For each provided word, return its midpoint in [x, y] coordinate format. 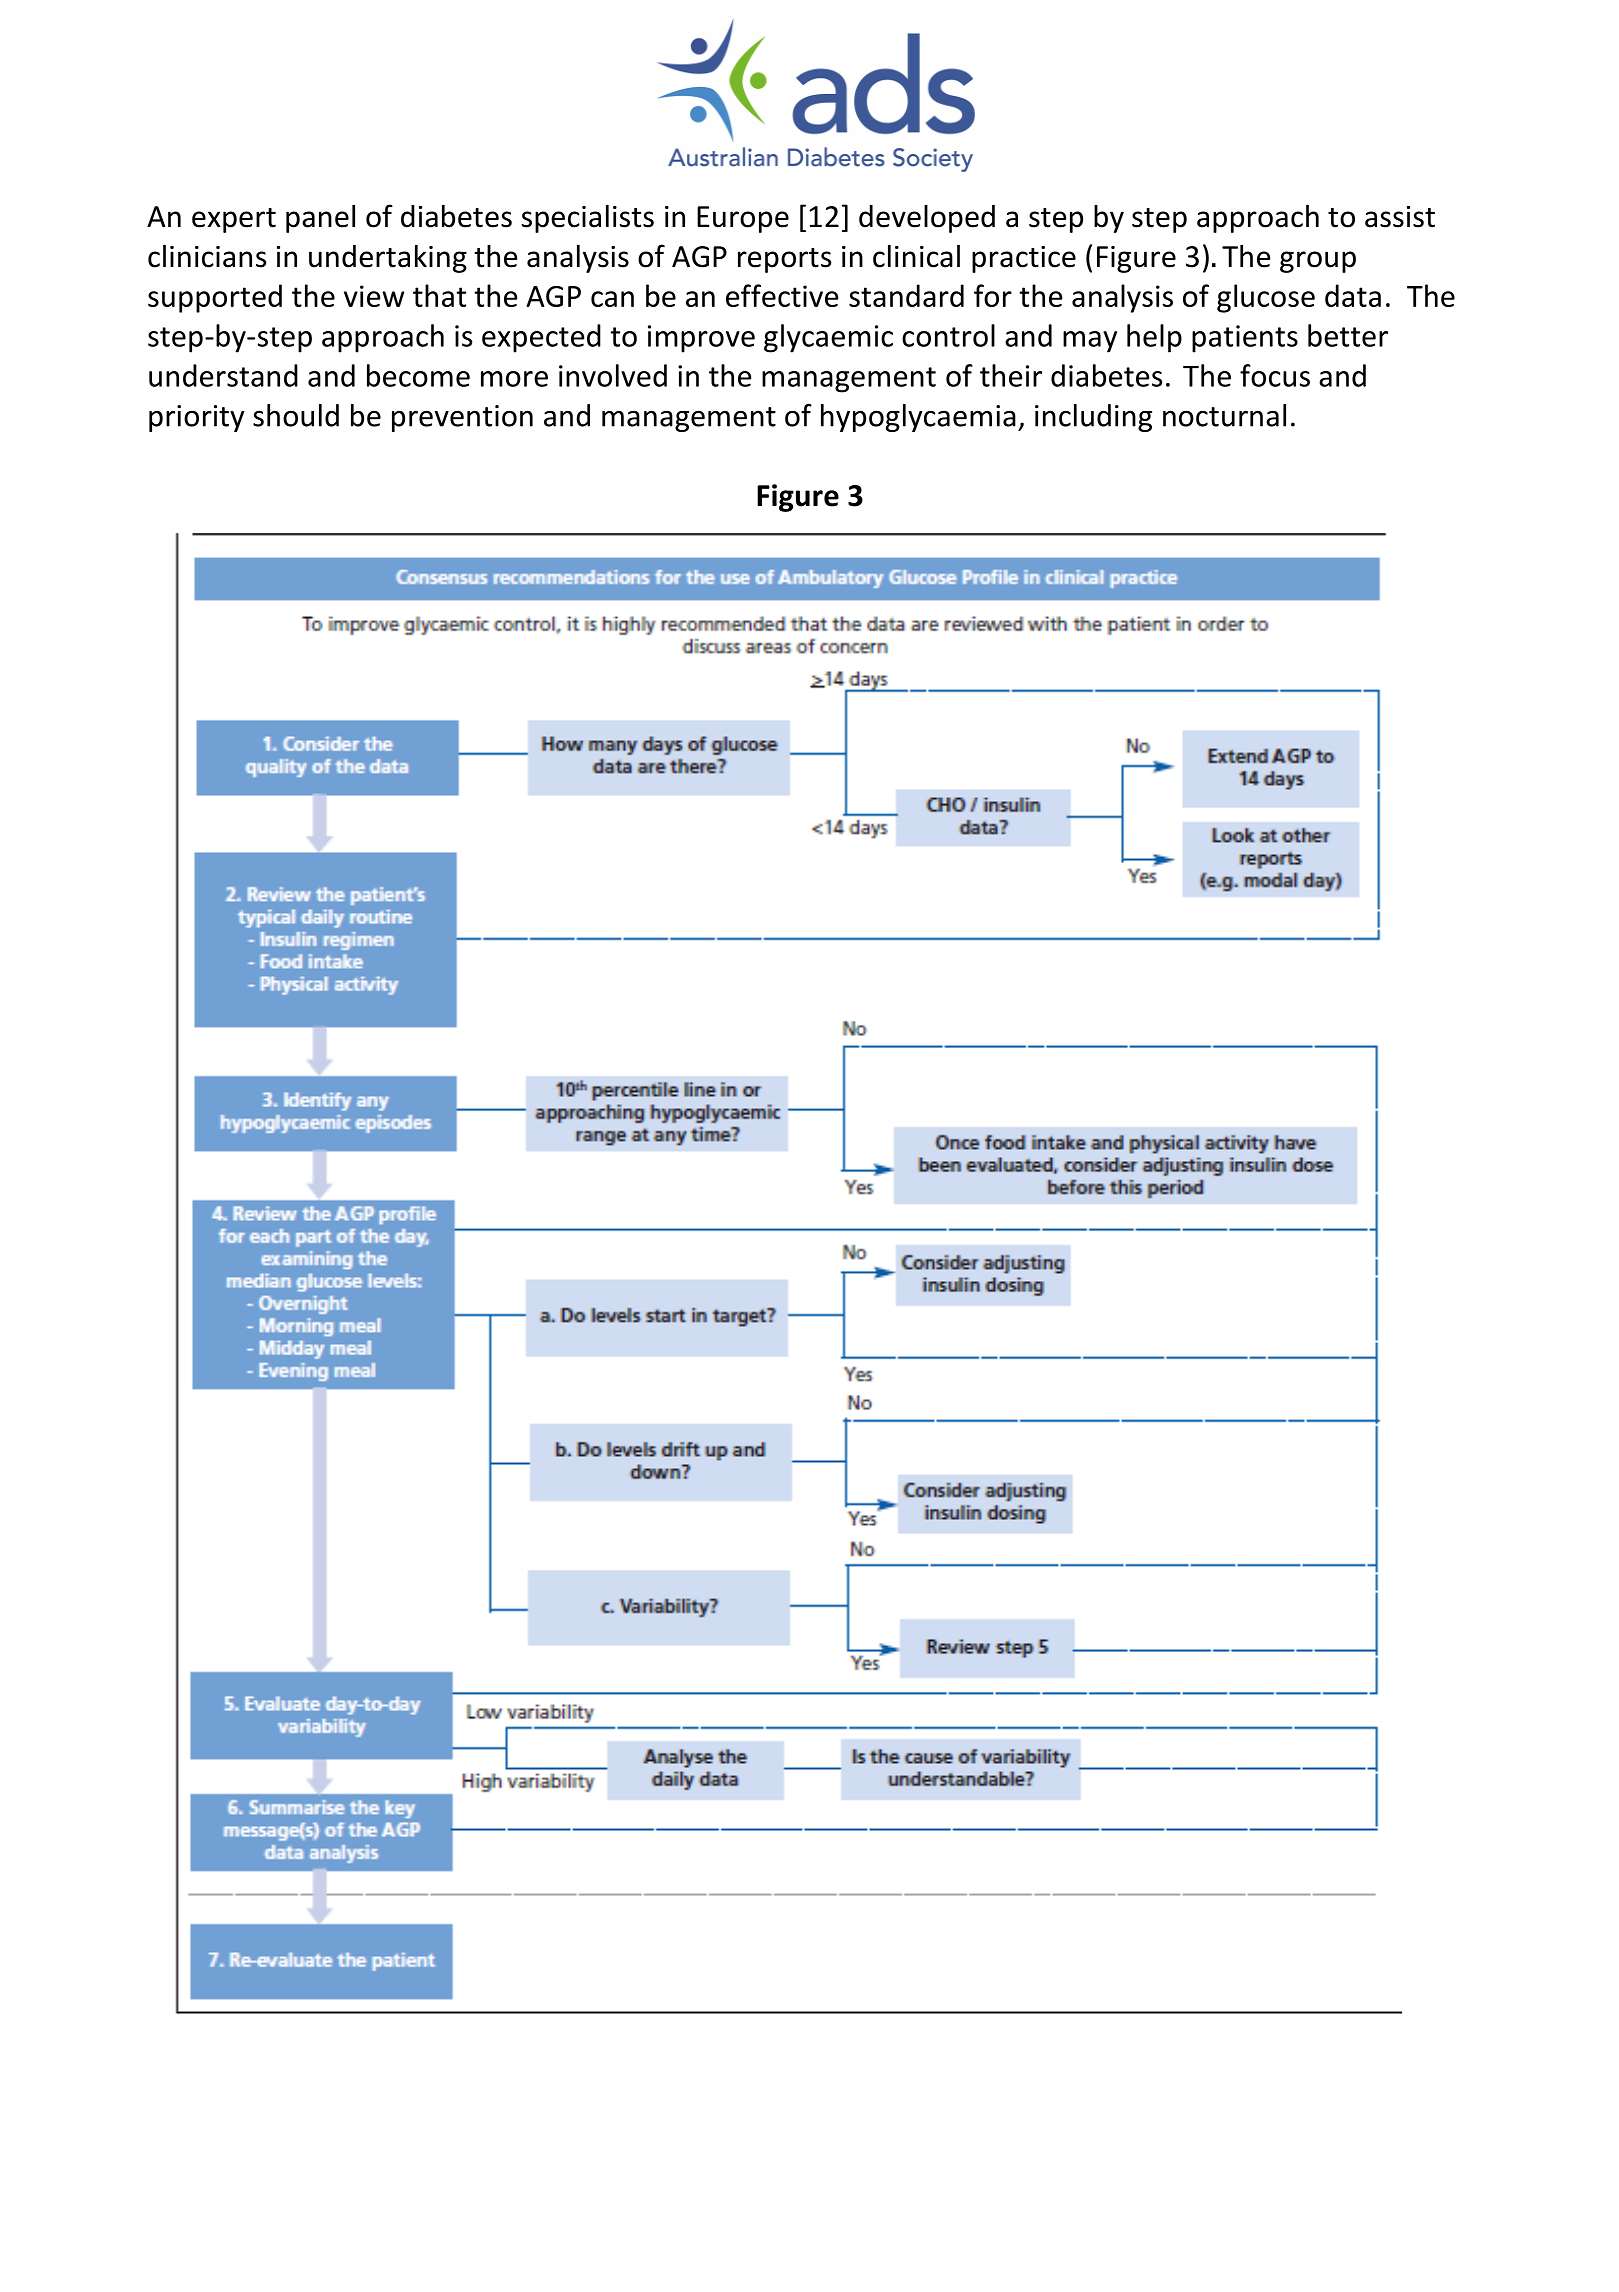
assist [1400, 217]
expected [541, 338]
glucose [1266, 298]
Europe [743, 219]
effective [782, 295]
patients [1245, 339]
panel [320, 218]
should [296, 415]
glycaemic [828, 338]
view [374, 296]
